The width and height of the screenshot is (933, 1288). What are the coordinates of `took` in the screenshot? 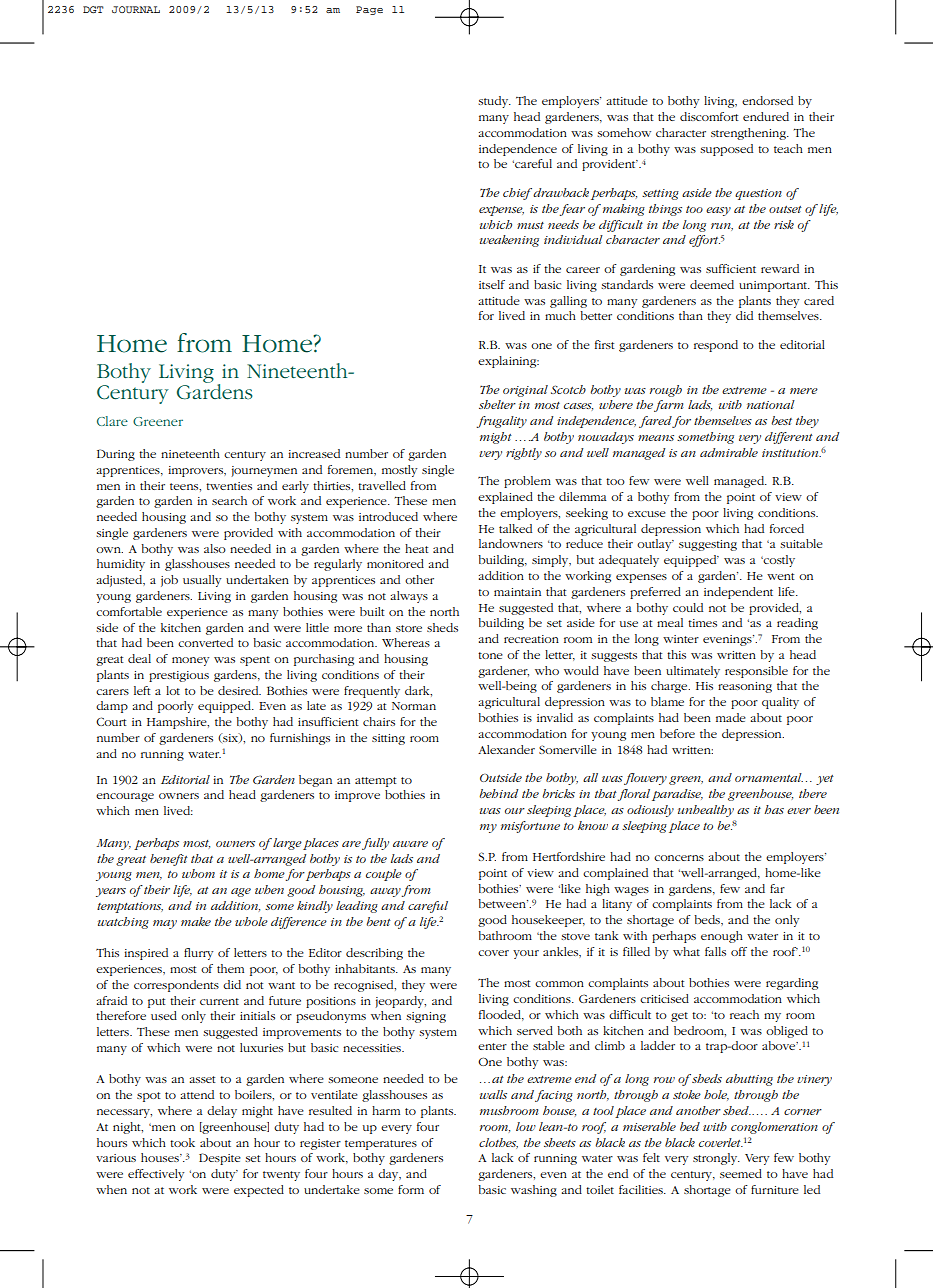 It's located at (182, 1142).
